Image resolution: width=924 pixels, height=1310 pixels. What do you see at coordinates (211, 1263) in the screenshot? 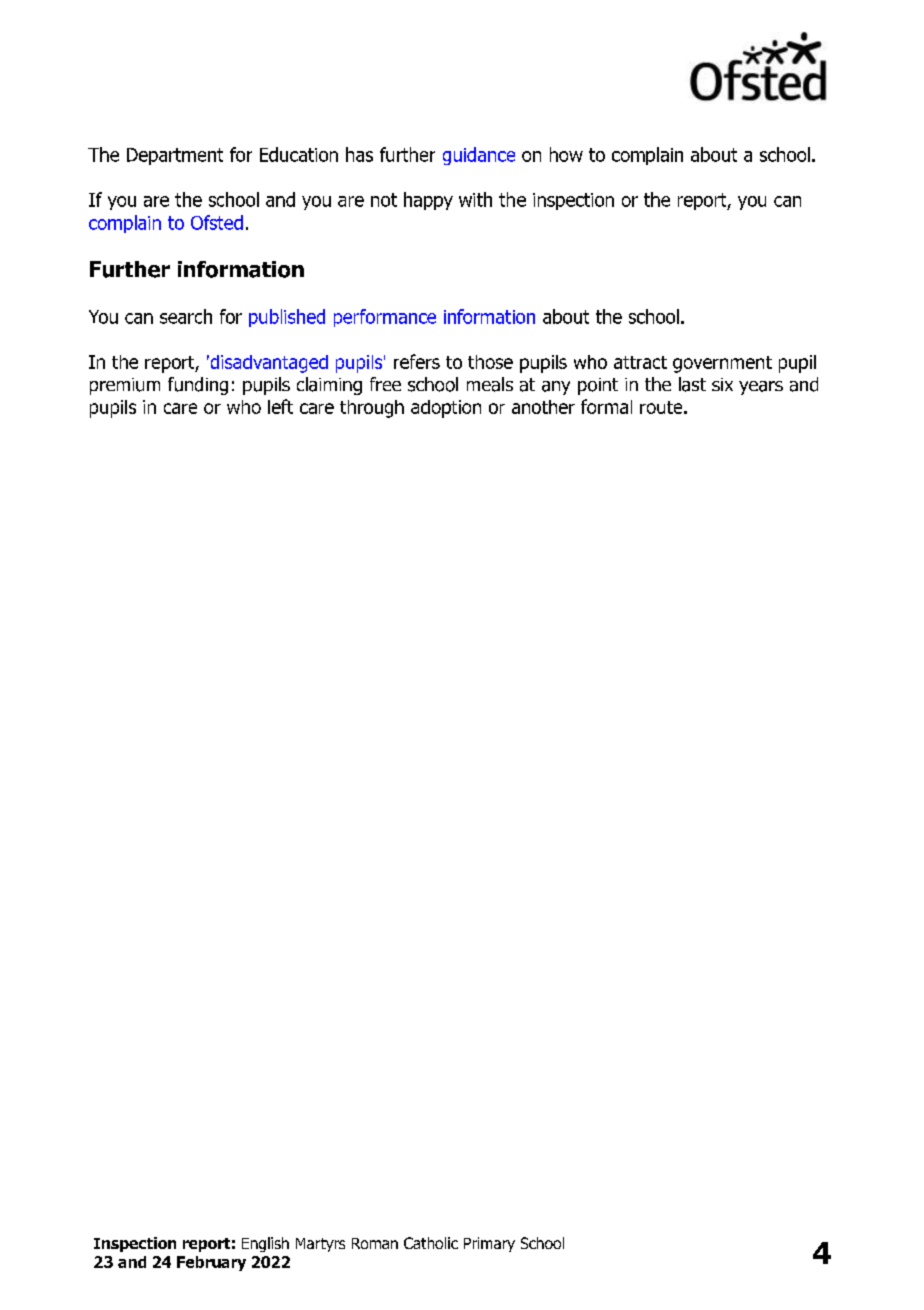
I see `February` at bounding box center [211, 1263].
